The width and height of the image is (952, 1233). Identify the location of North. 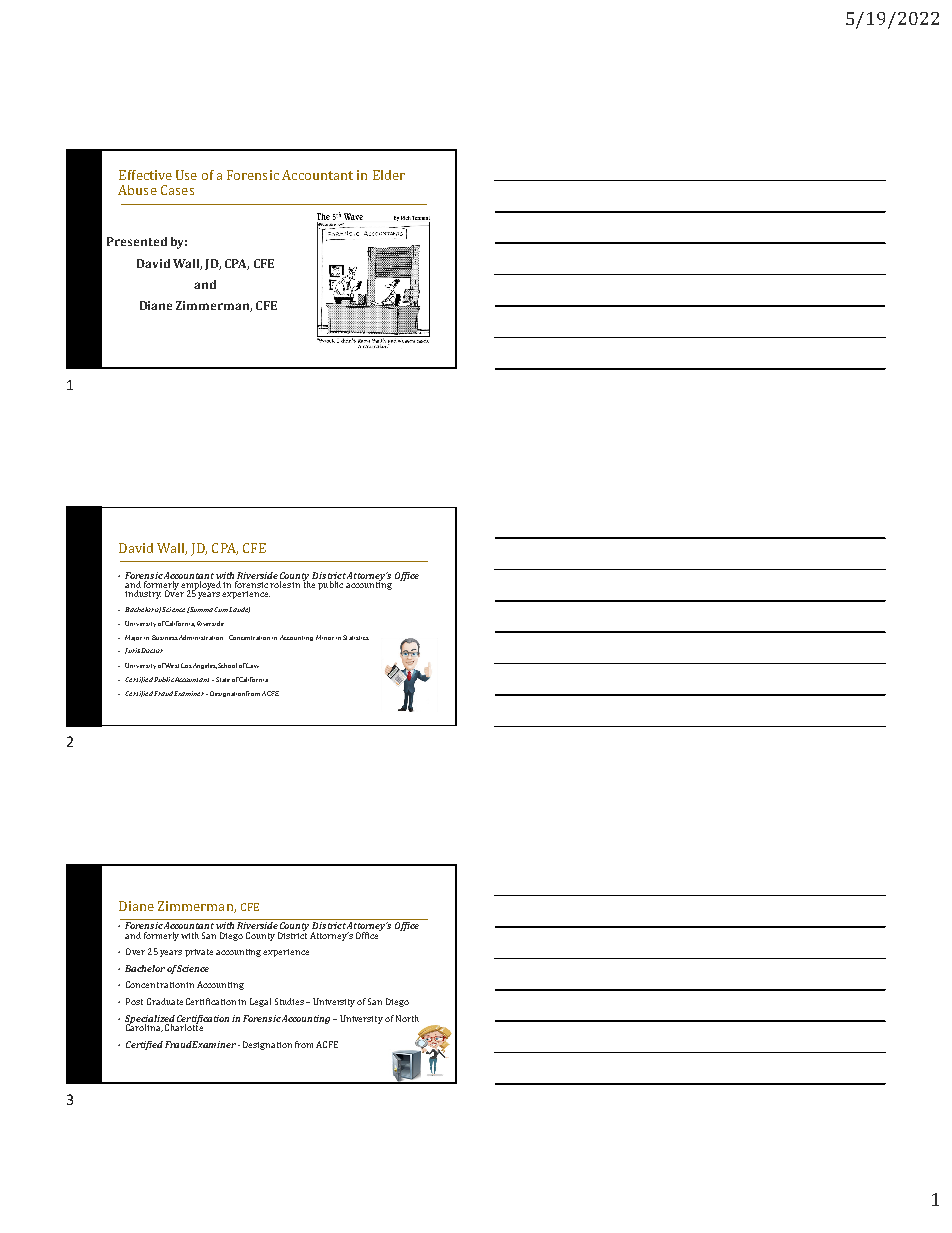
(407, 1018).
